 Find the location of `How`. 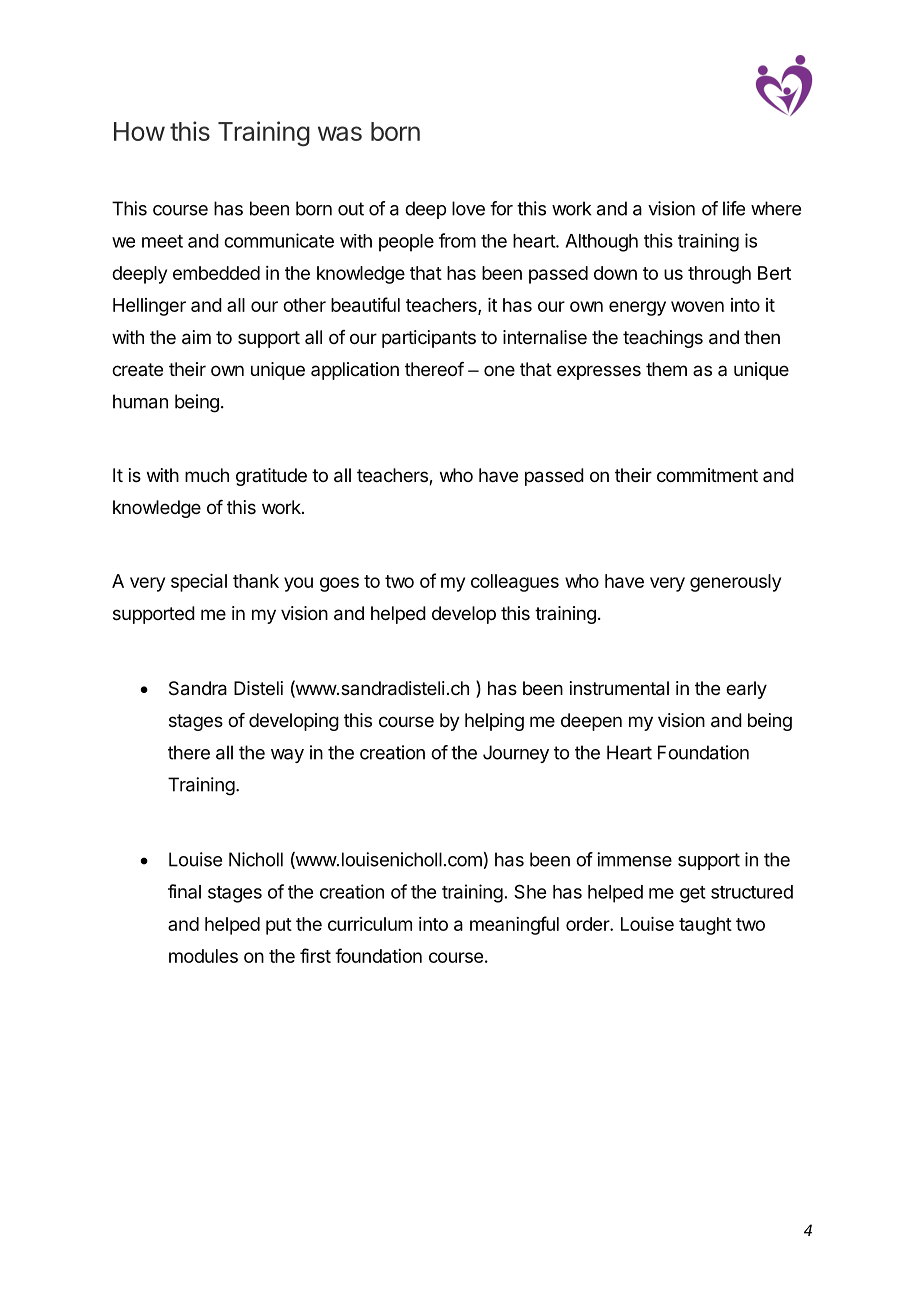

How is located at coordinates (139, 131).
